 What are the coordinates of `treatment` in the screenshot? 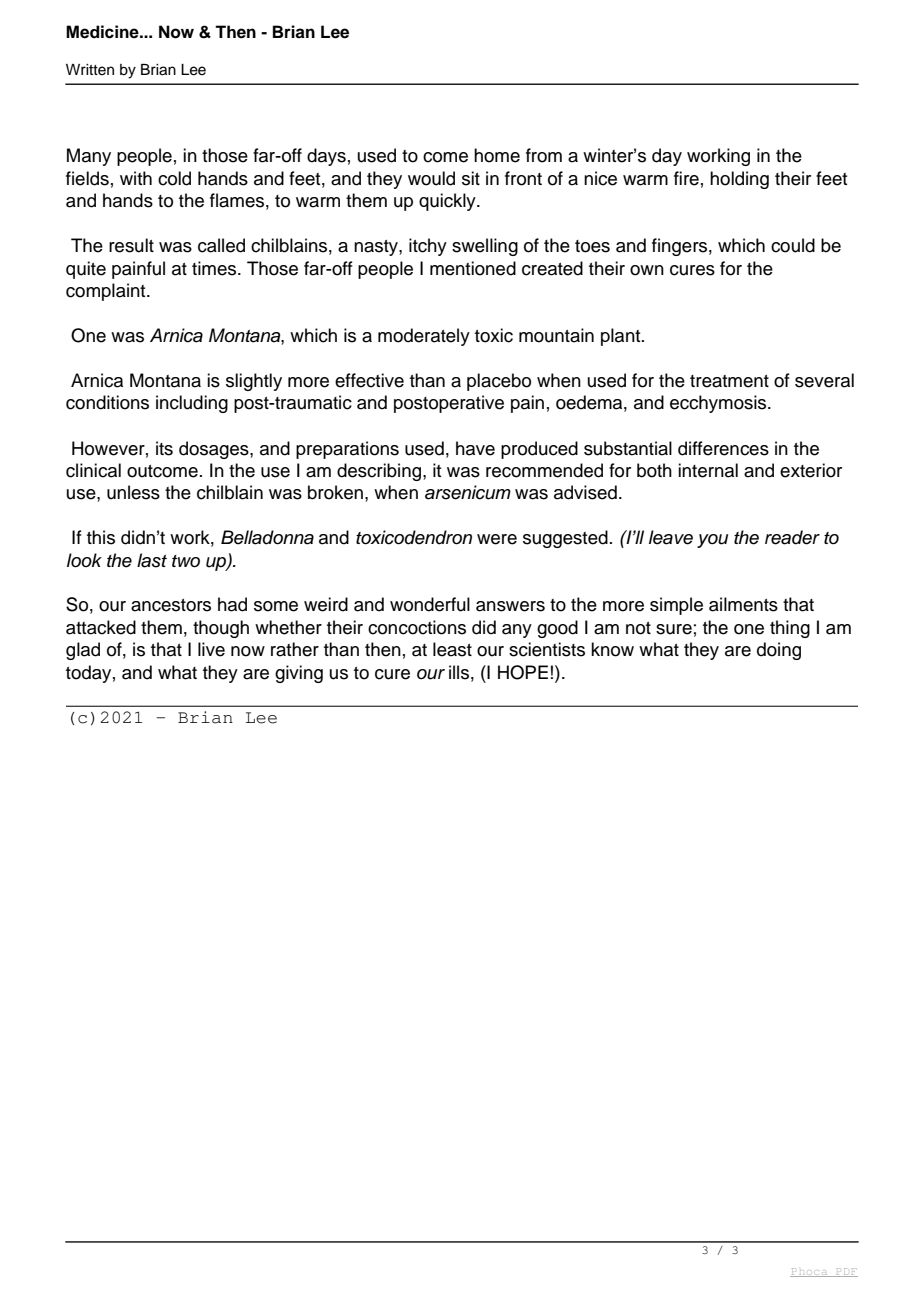 It's located at (729, 381).
